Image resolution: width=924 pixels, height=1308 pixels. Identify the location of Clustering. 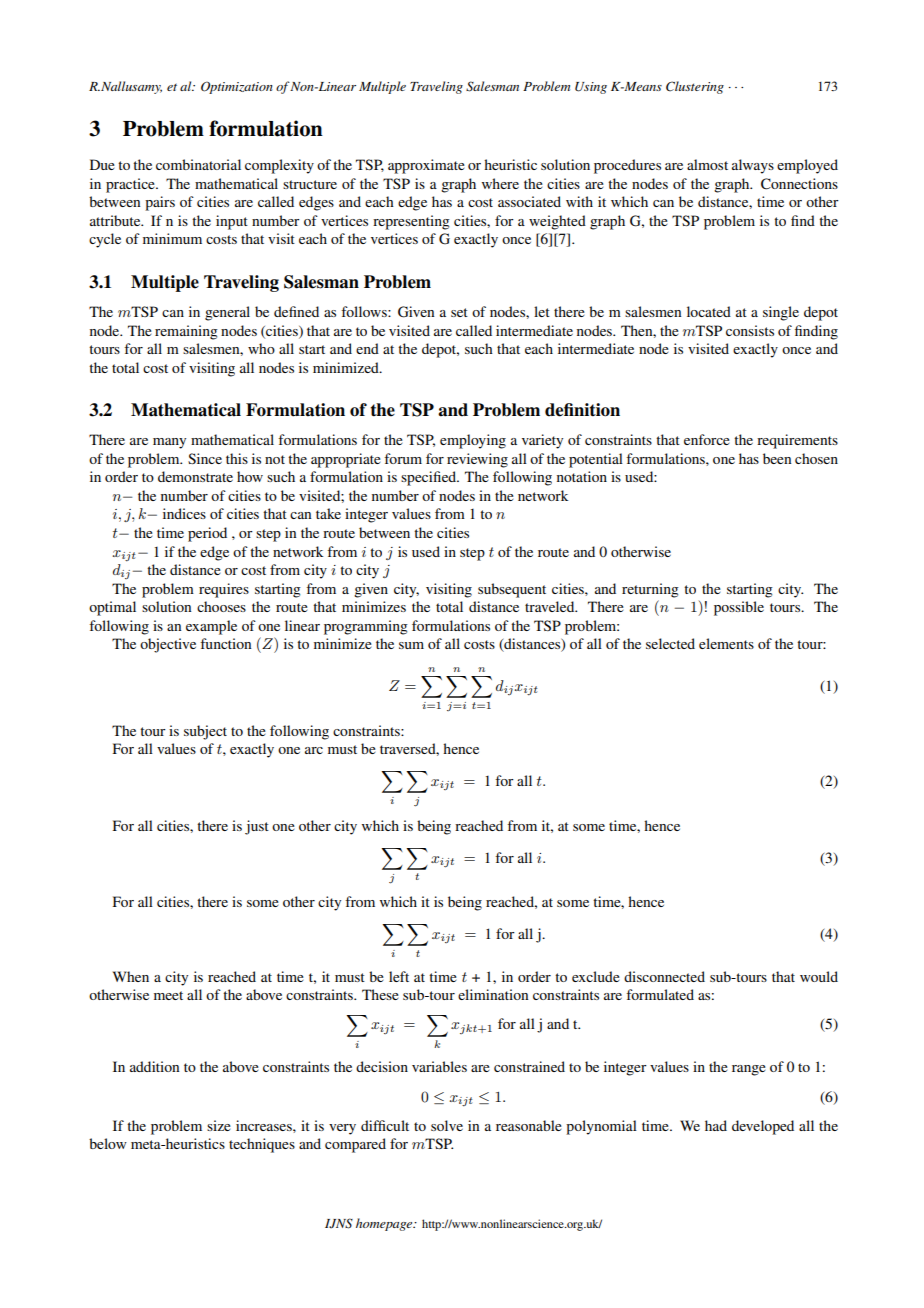
(695, 87).
